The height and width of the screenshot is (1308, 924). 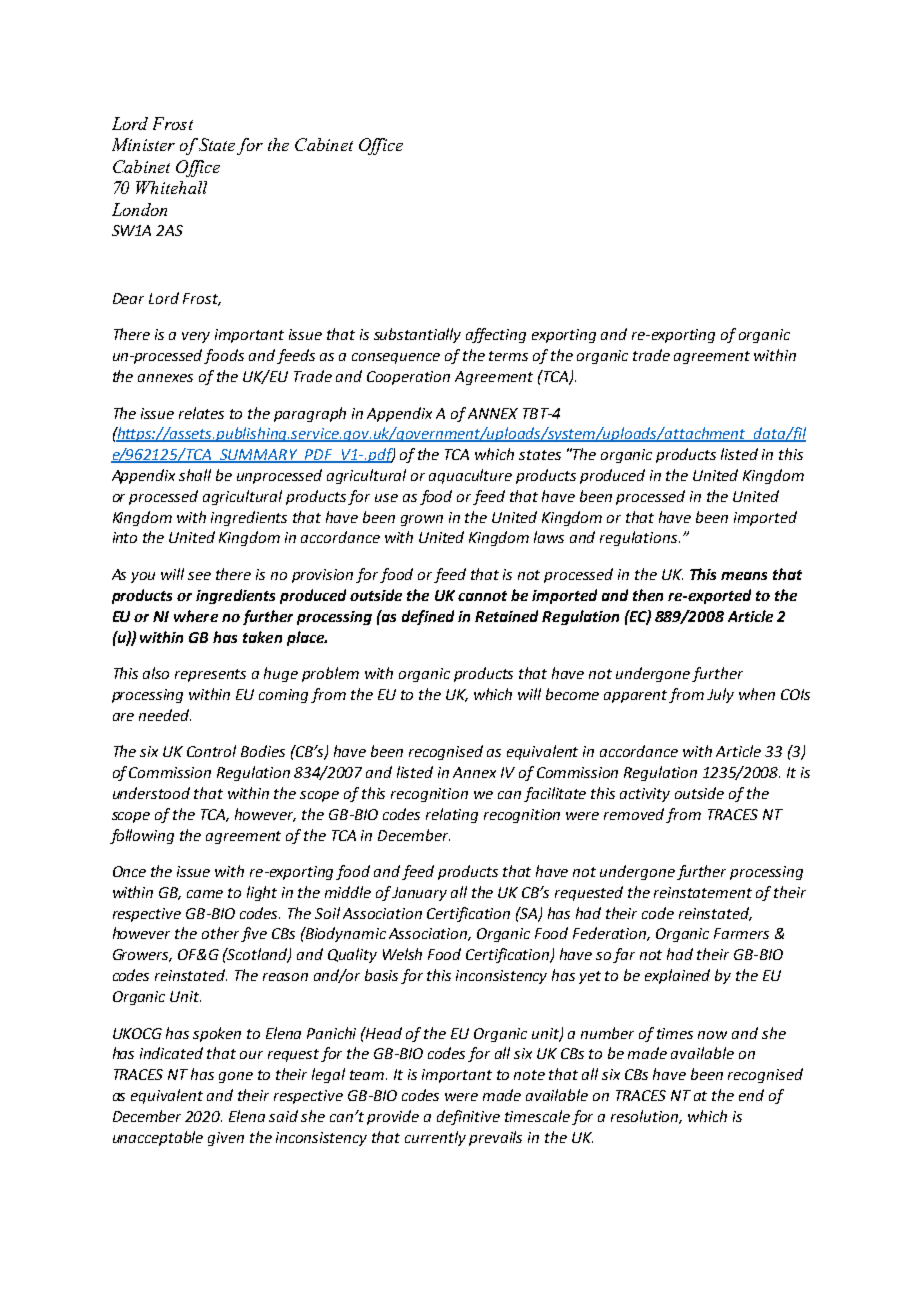 I want to click on Whitehall, so click(x=171, y=187).
